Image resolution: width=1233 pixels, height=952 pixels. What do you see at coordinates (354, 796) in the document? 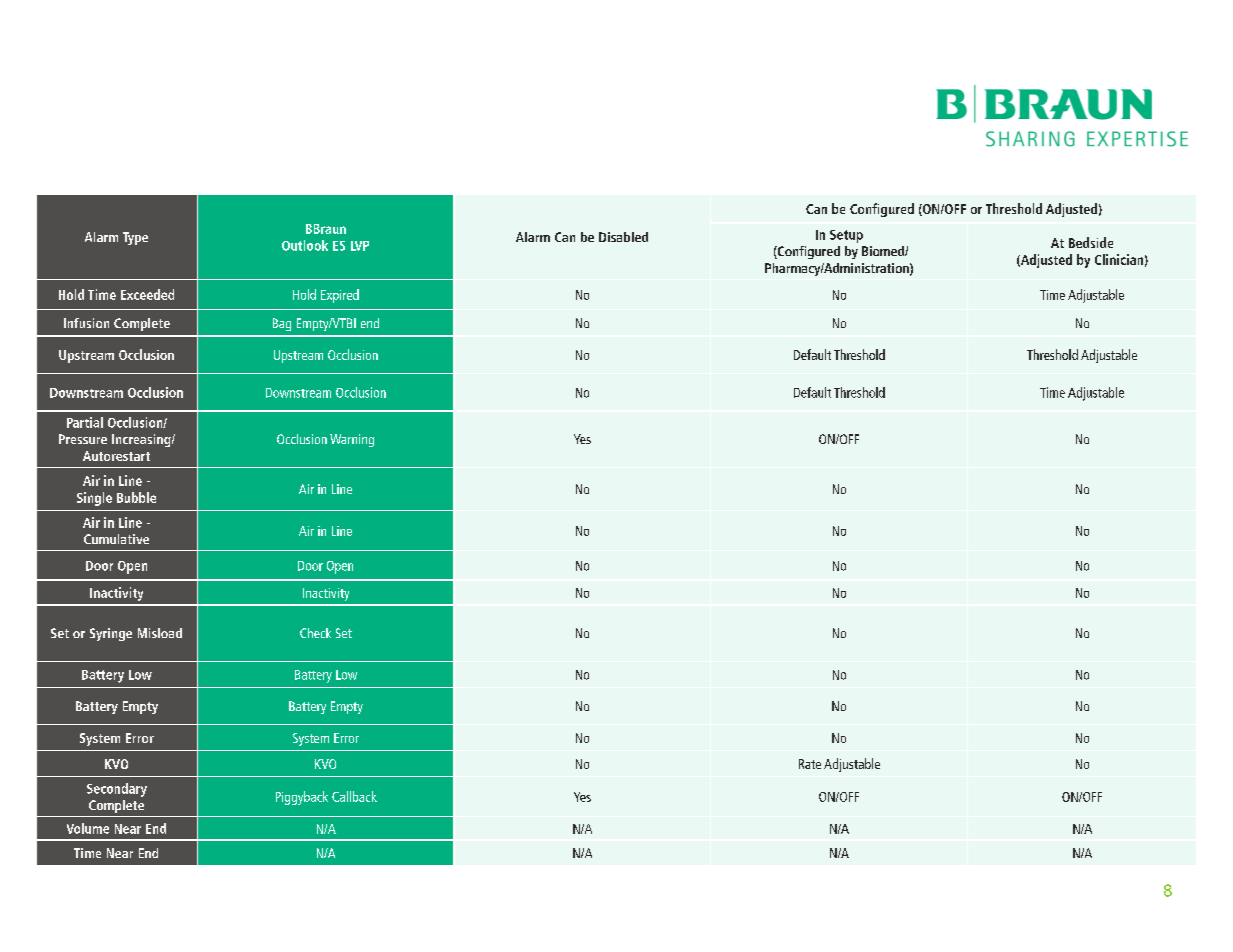
I see `Callback` at bounding box center [354, 796].
